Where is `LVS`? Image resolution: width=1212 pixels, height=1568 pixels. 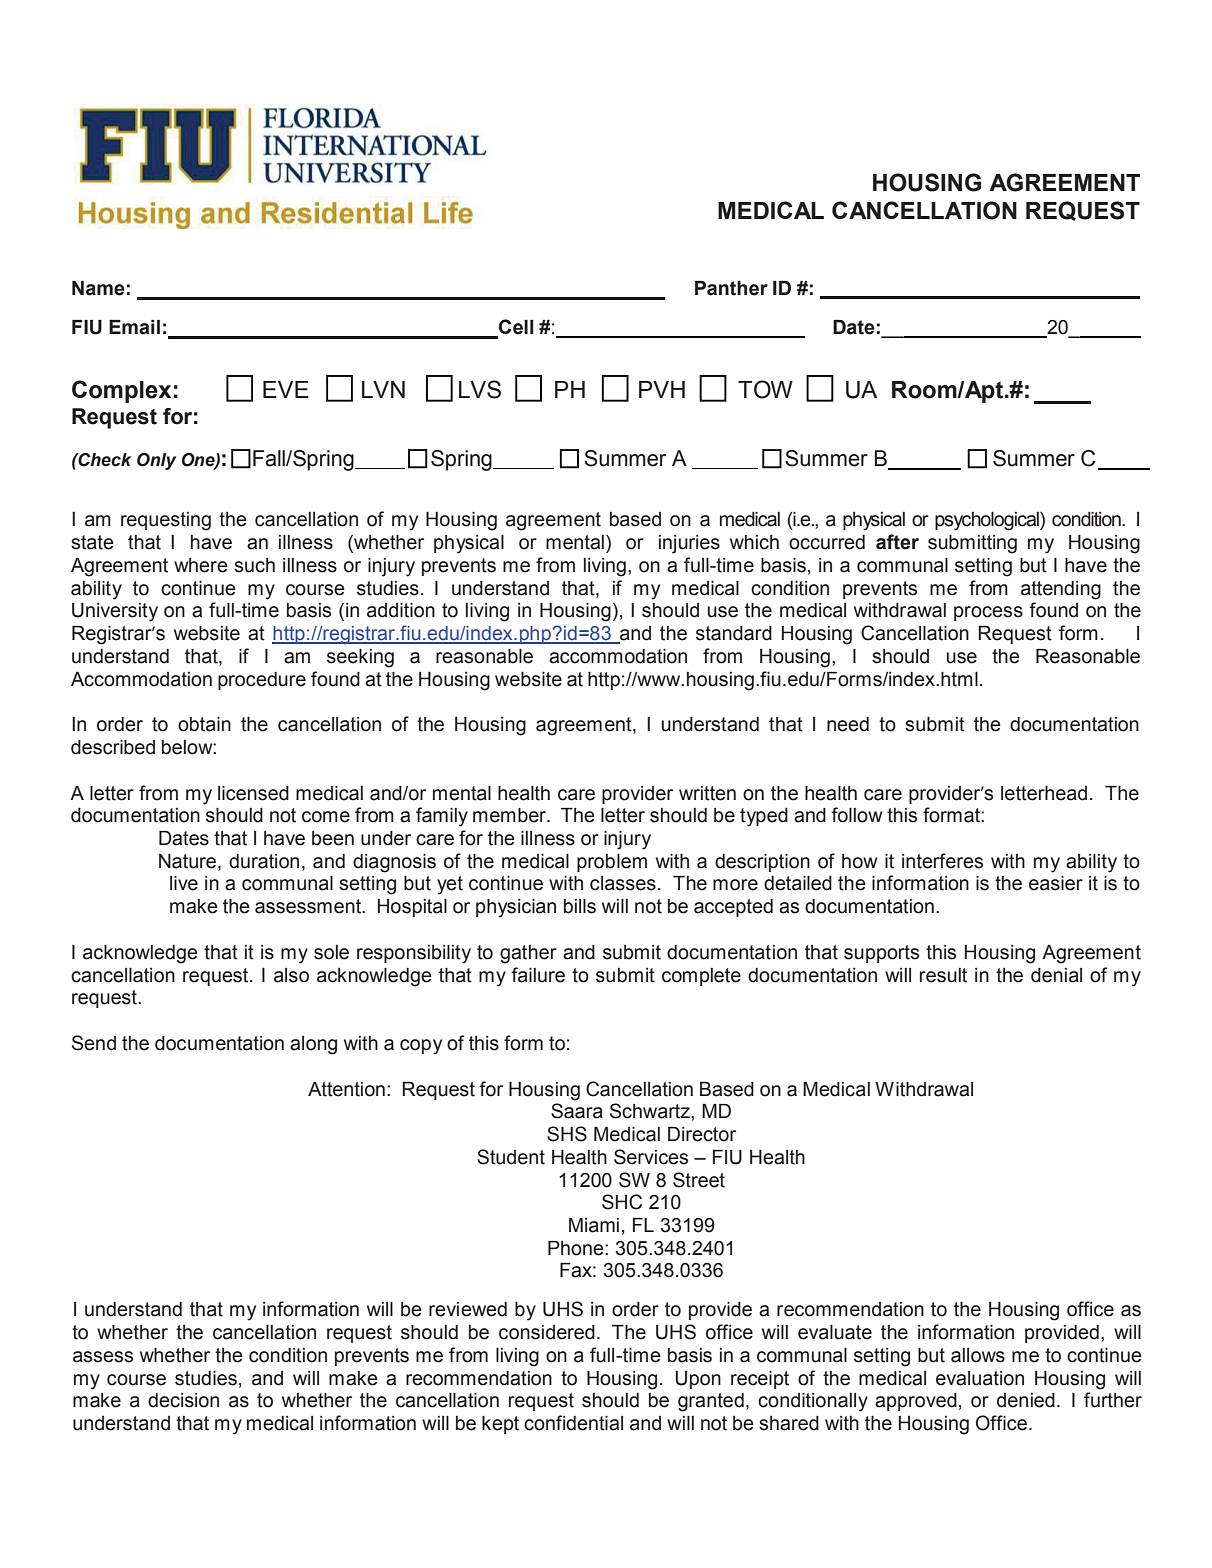 LVS is located at coordinates (480, 389).
